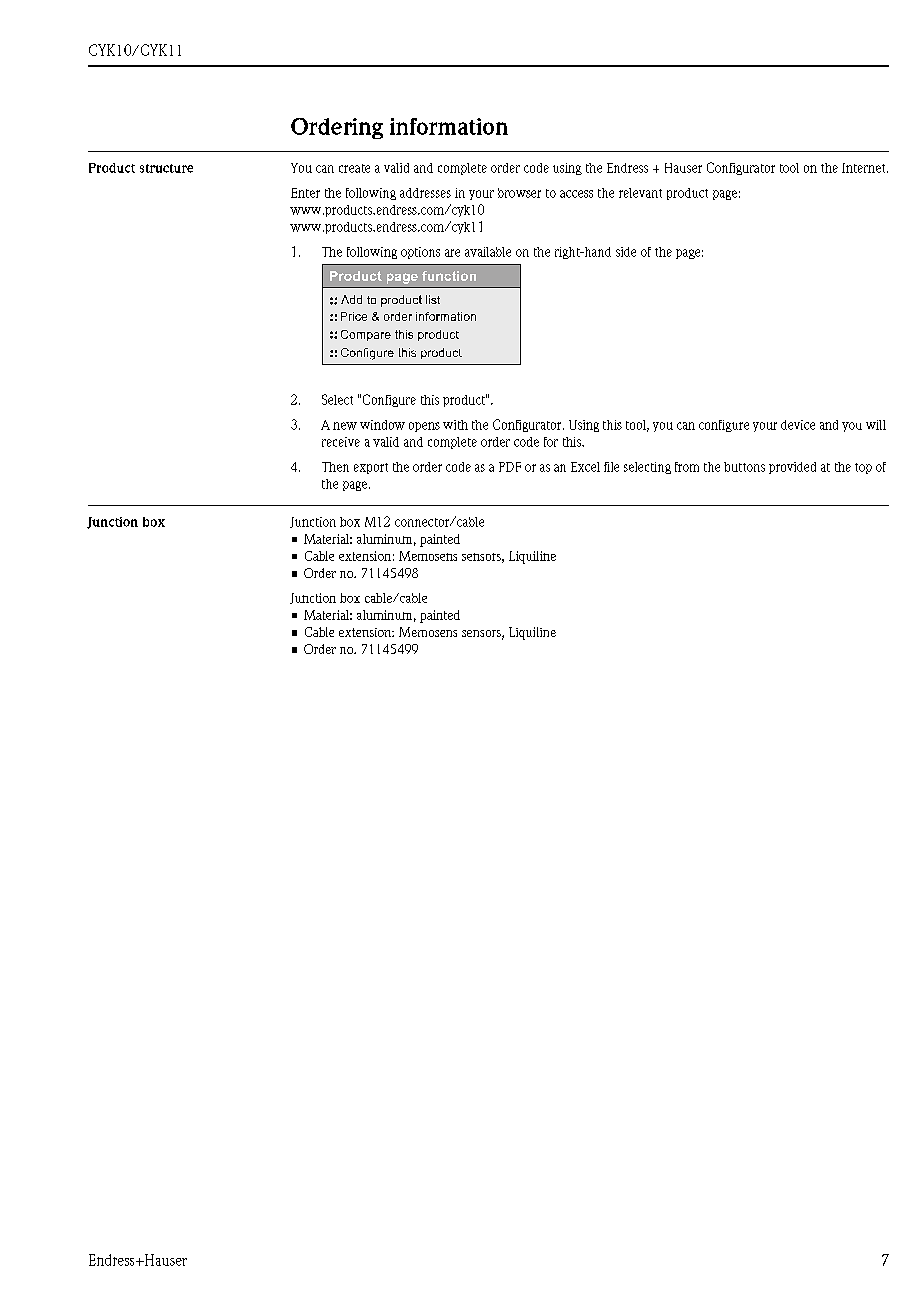 The image size is (924, 1308). I want to click on PDF, so click(510, 467).
